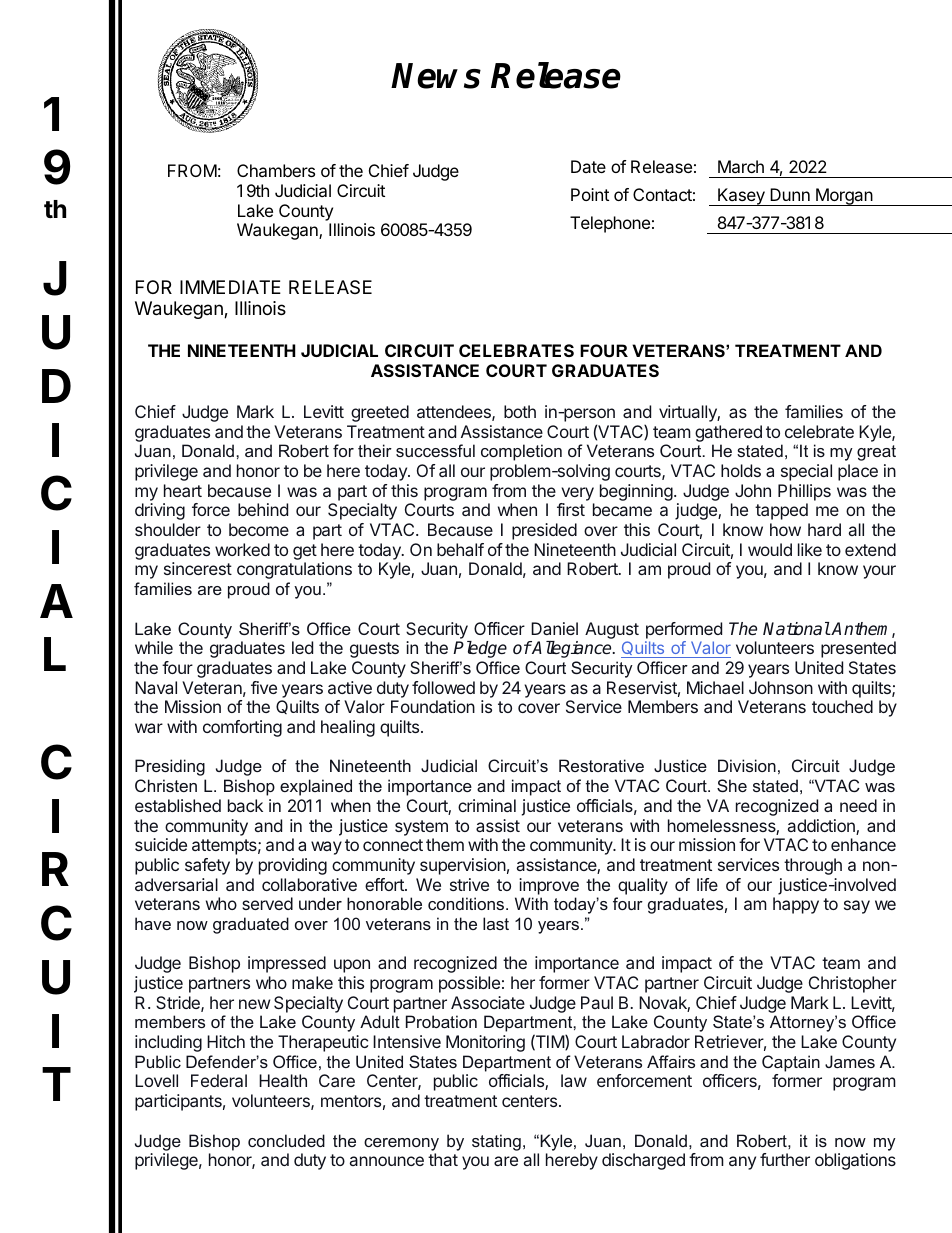 The width and height of the screenshot is (952, 1233). What do you see at coordinates (264, 687) in the screenshot?
I see `five` at bounding box center [264, 687].
